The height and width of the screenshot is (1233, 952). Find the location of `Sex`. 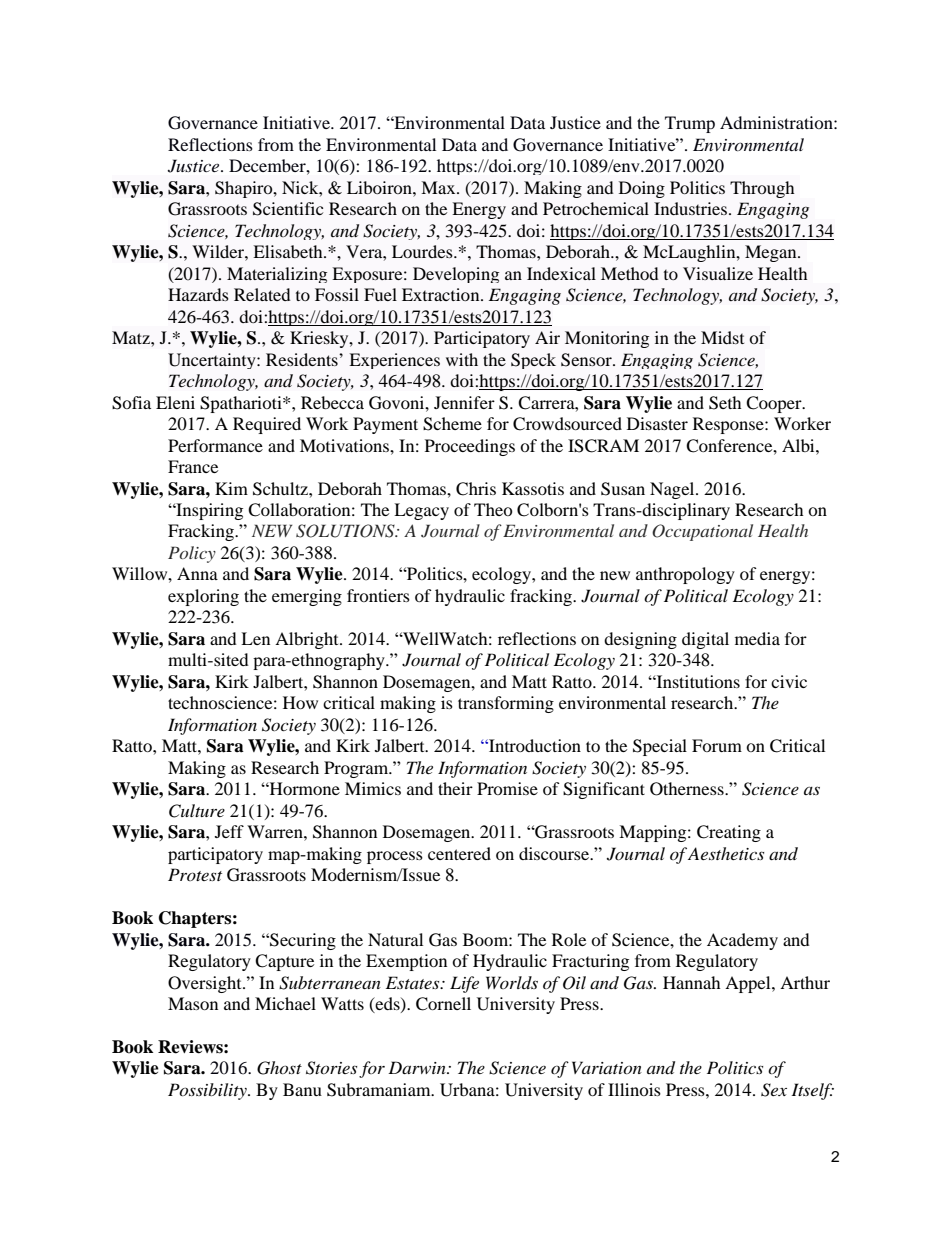

Sex is located at coordinates (774, 1090).
